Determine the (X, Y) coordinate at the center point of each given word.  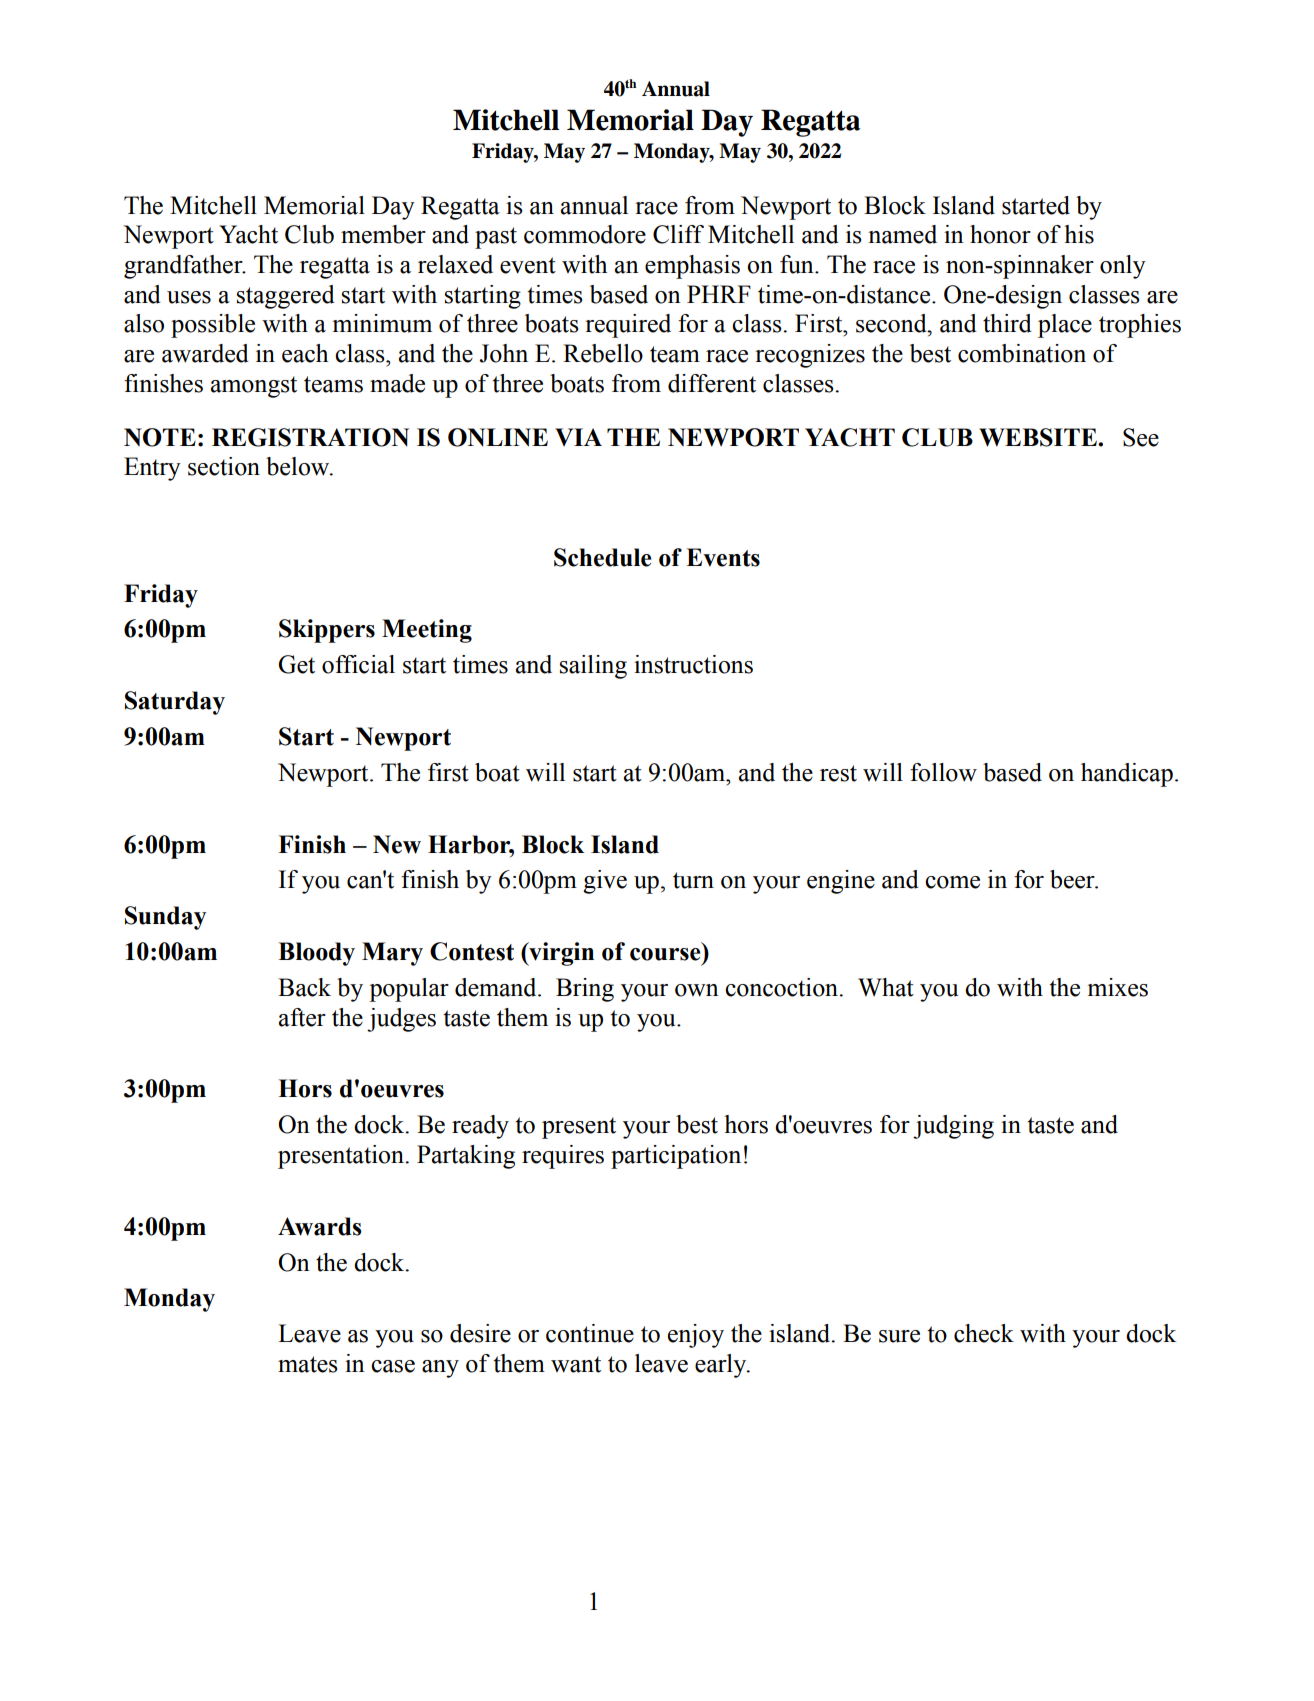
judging (953, 1127)
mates (308, 1364)
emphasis (692, 267)
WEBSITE (1039, 437)
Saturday (175, 703)
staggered (286, 297)
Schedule (602, 557)
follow (943, 772)
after (302, 1017)
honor (1000, 234)
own (697, 990)
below (299, 466)
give (605, 882)
